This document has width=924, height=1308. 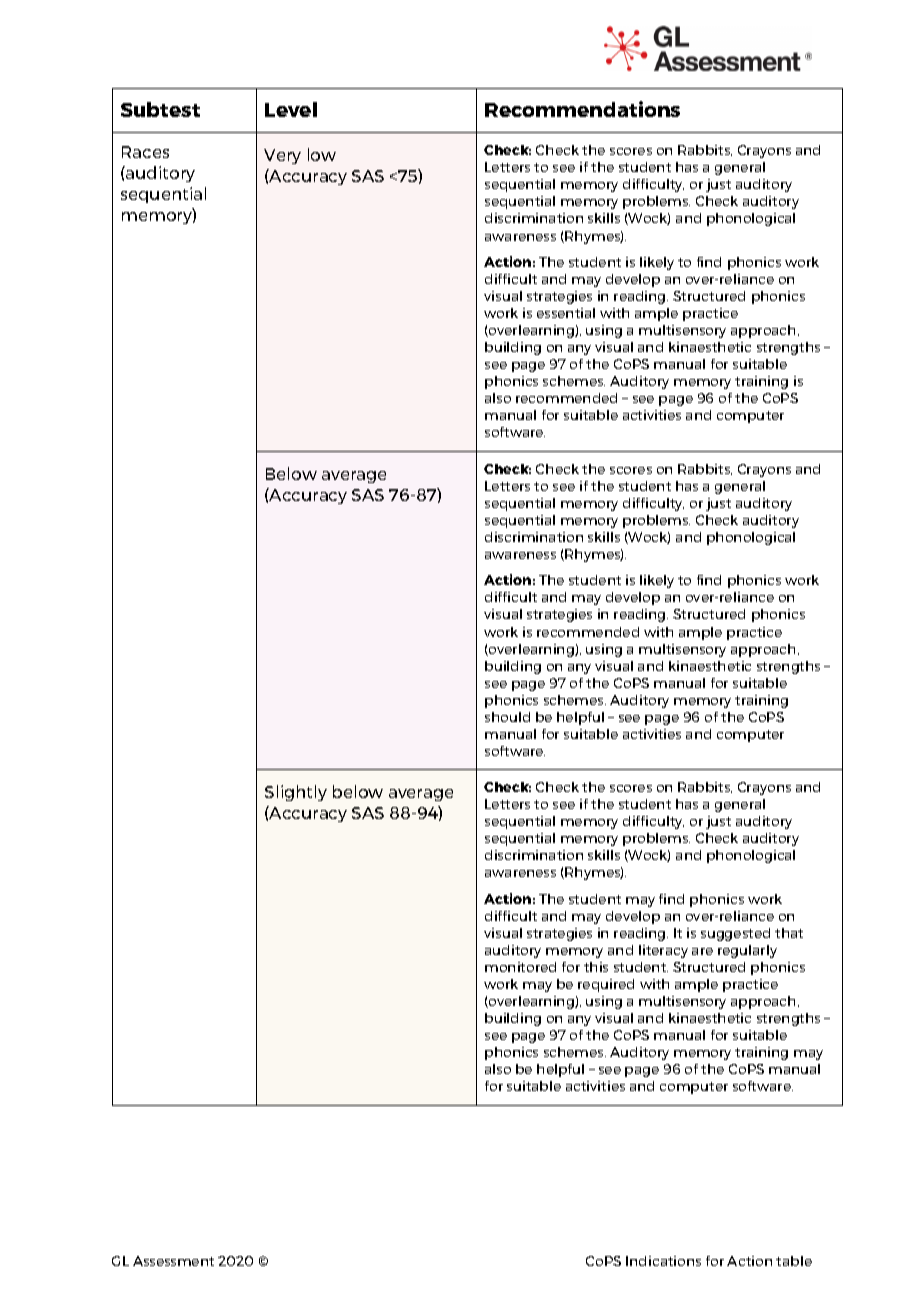 I want to click on essential, so click(x=566, y=313).
